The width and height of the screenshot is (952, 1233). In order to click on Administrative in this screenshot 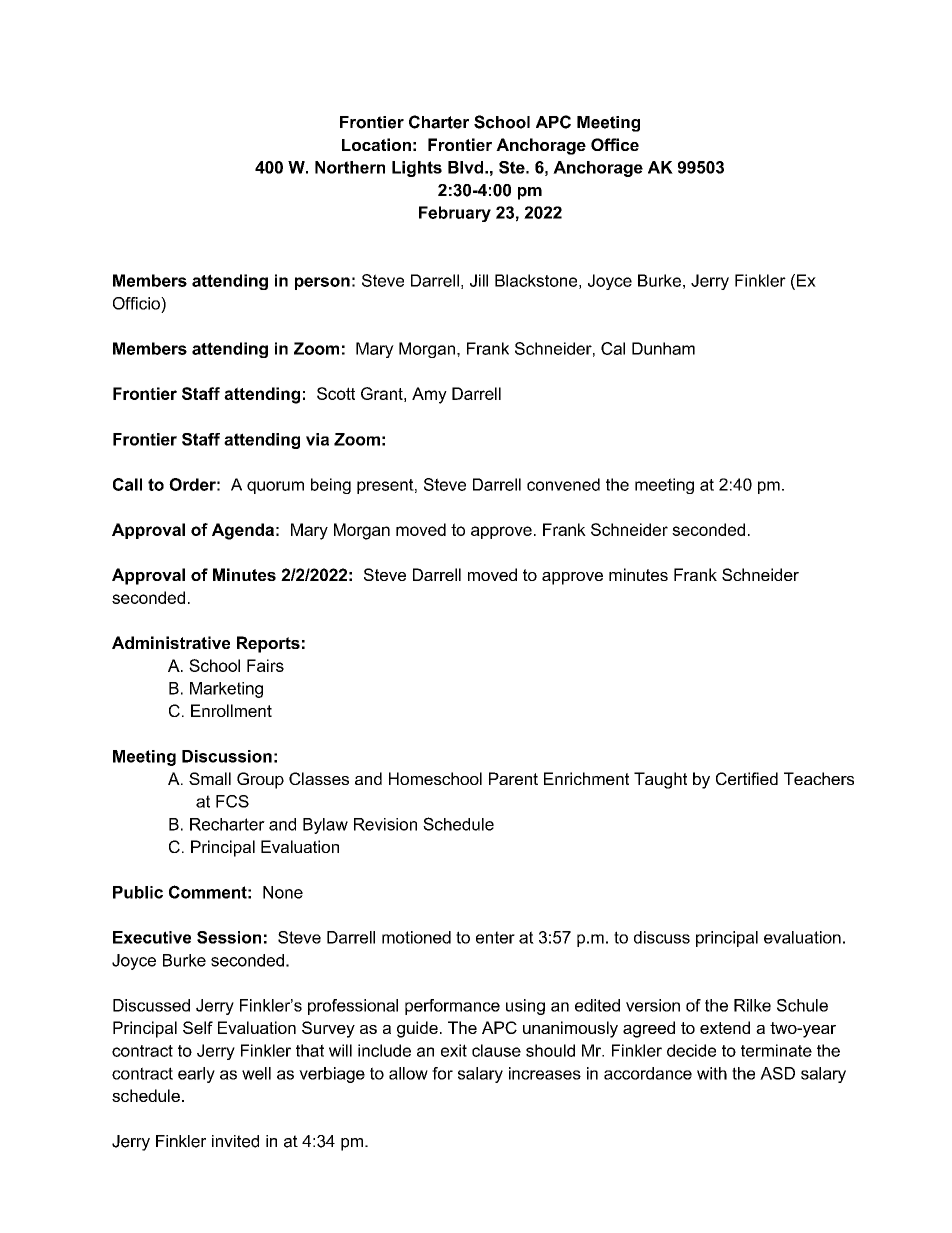, I will do `click(171, 642)`.
